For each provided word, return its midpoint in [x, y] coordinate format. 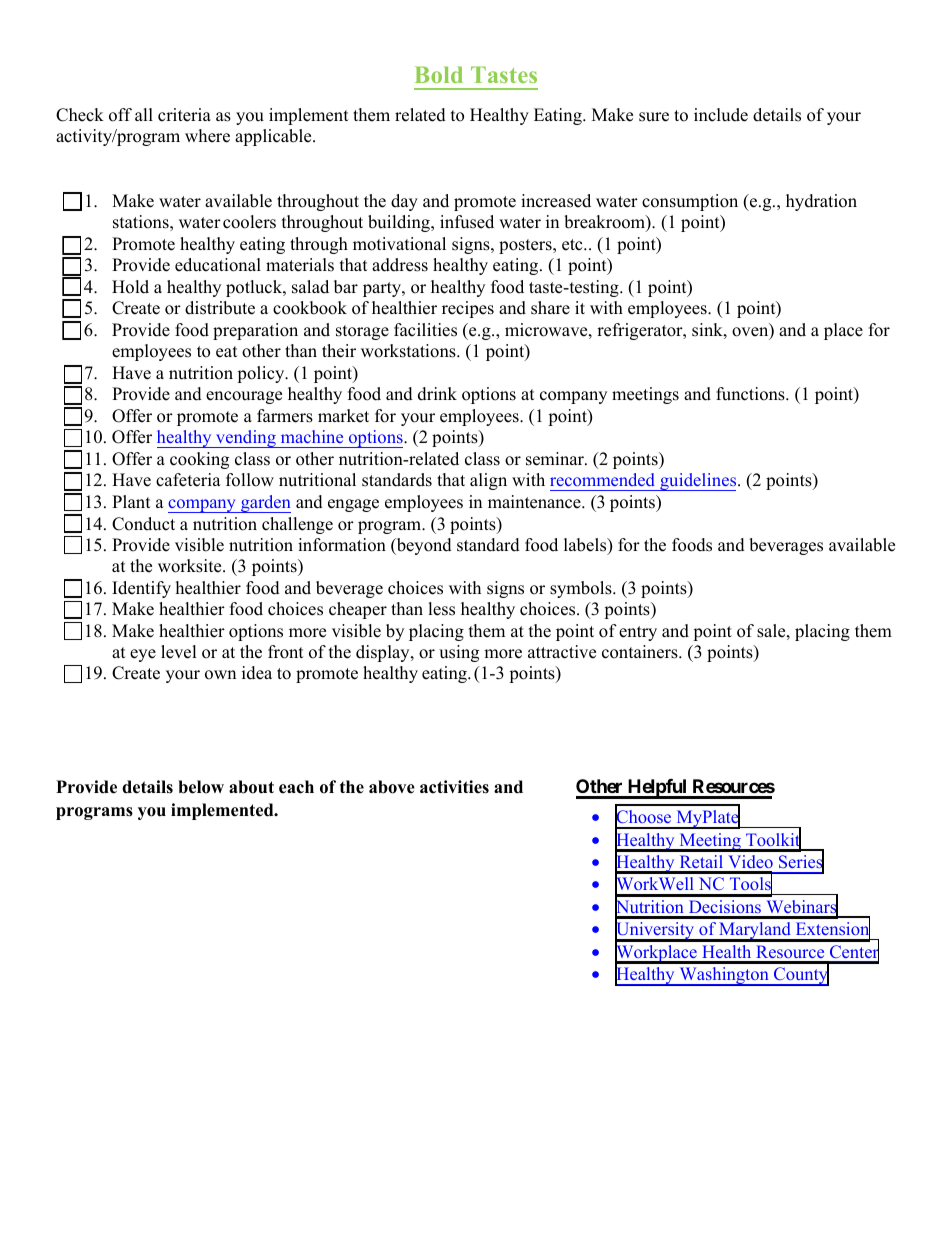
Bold [439, 74]
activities [454, 787]
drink [437, 394]
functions [751, 394]
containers [641, 652]
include [721, 115]
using [459, 653]
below [201, 787]
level [179, 652]
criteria [184, 115]
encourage [244, 397]
